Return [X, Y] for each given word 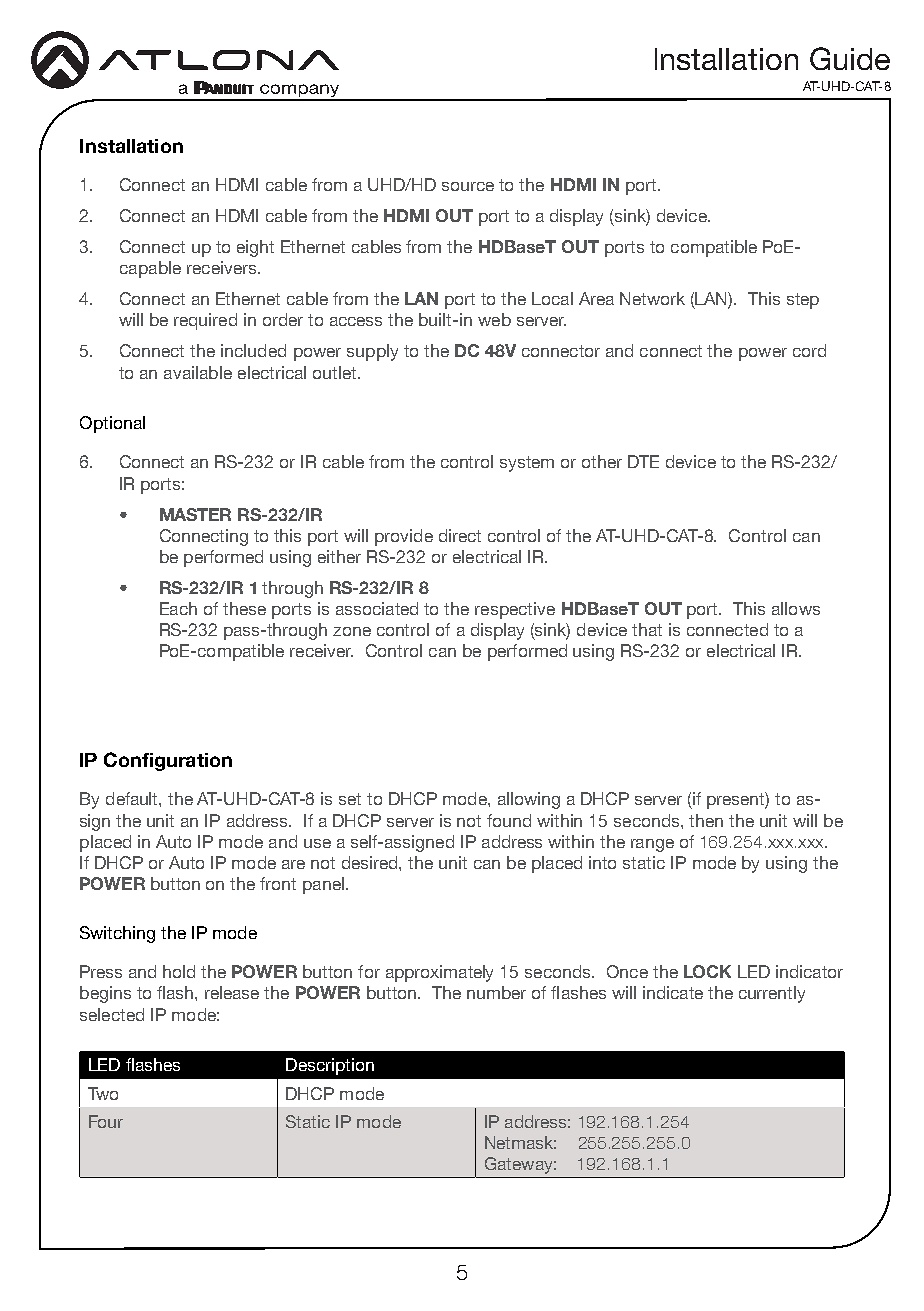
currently [772, 994]
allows [796, 608]
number [496, 992]
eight [255, 248]
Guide [850, 58]
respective [515, 610]
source [468, 186]
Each [178, 608]
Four [106, 1121]
